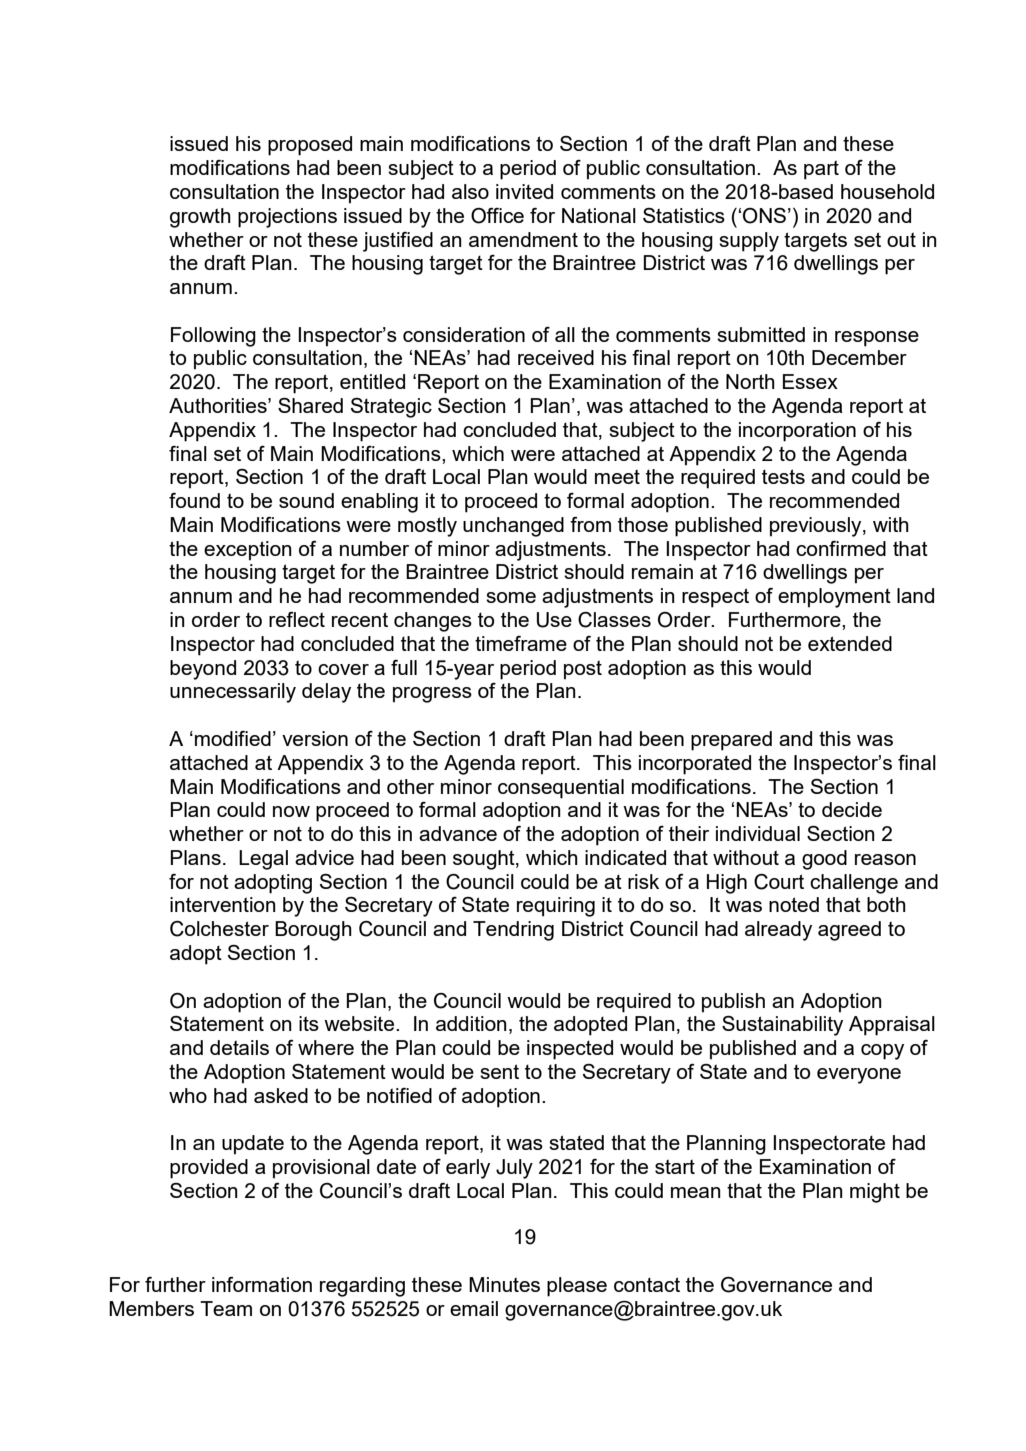 The image size is (1026, 1451). What do you see at coordinates (821, 170) in the image?
I see `part` at bounding box center [821, 170].
